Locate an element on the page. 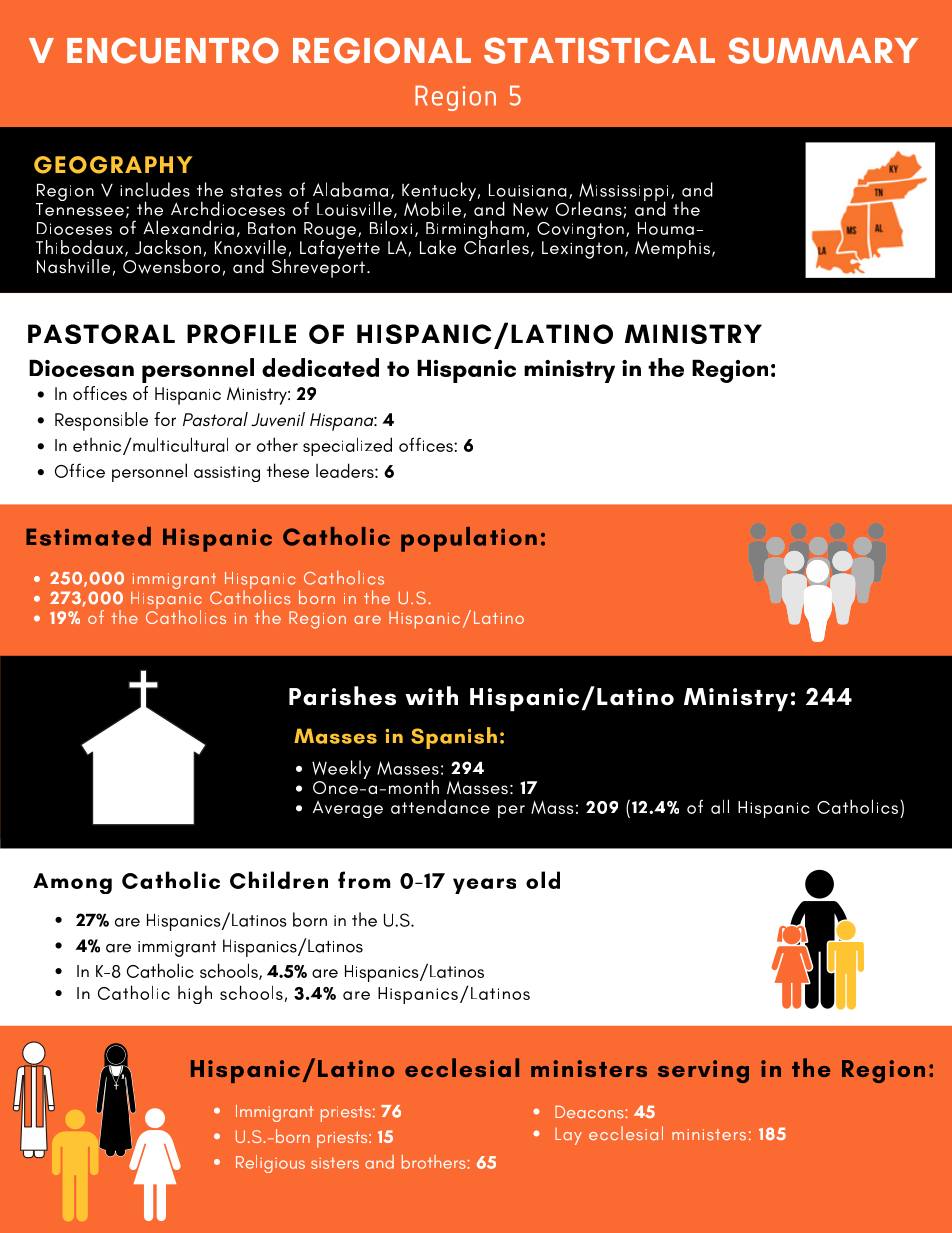  population is located at coordinates (469, 539).
